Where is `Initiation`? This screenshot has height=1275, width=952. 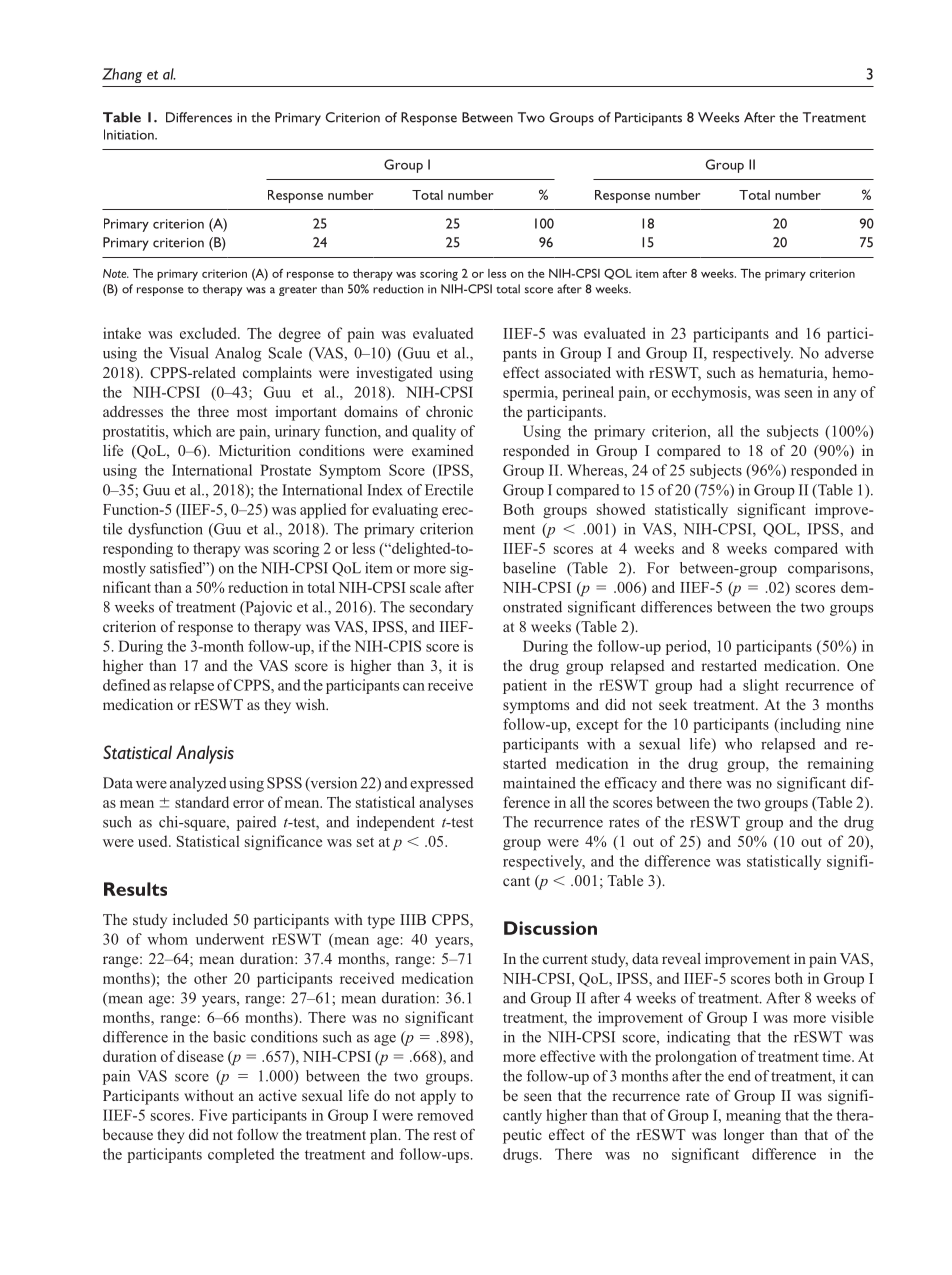
Initiation is located at coordinates (130, 134).
